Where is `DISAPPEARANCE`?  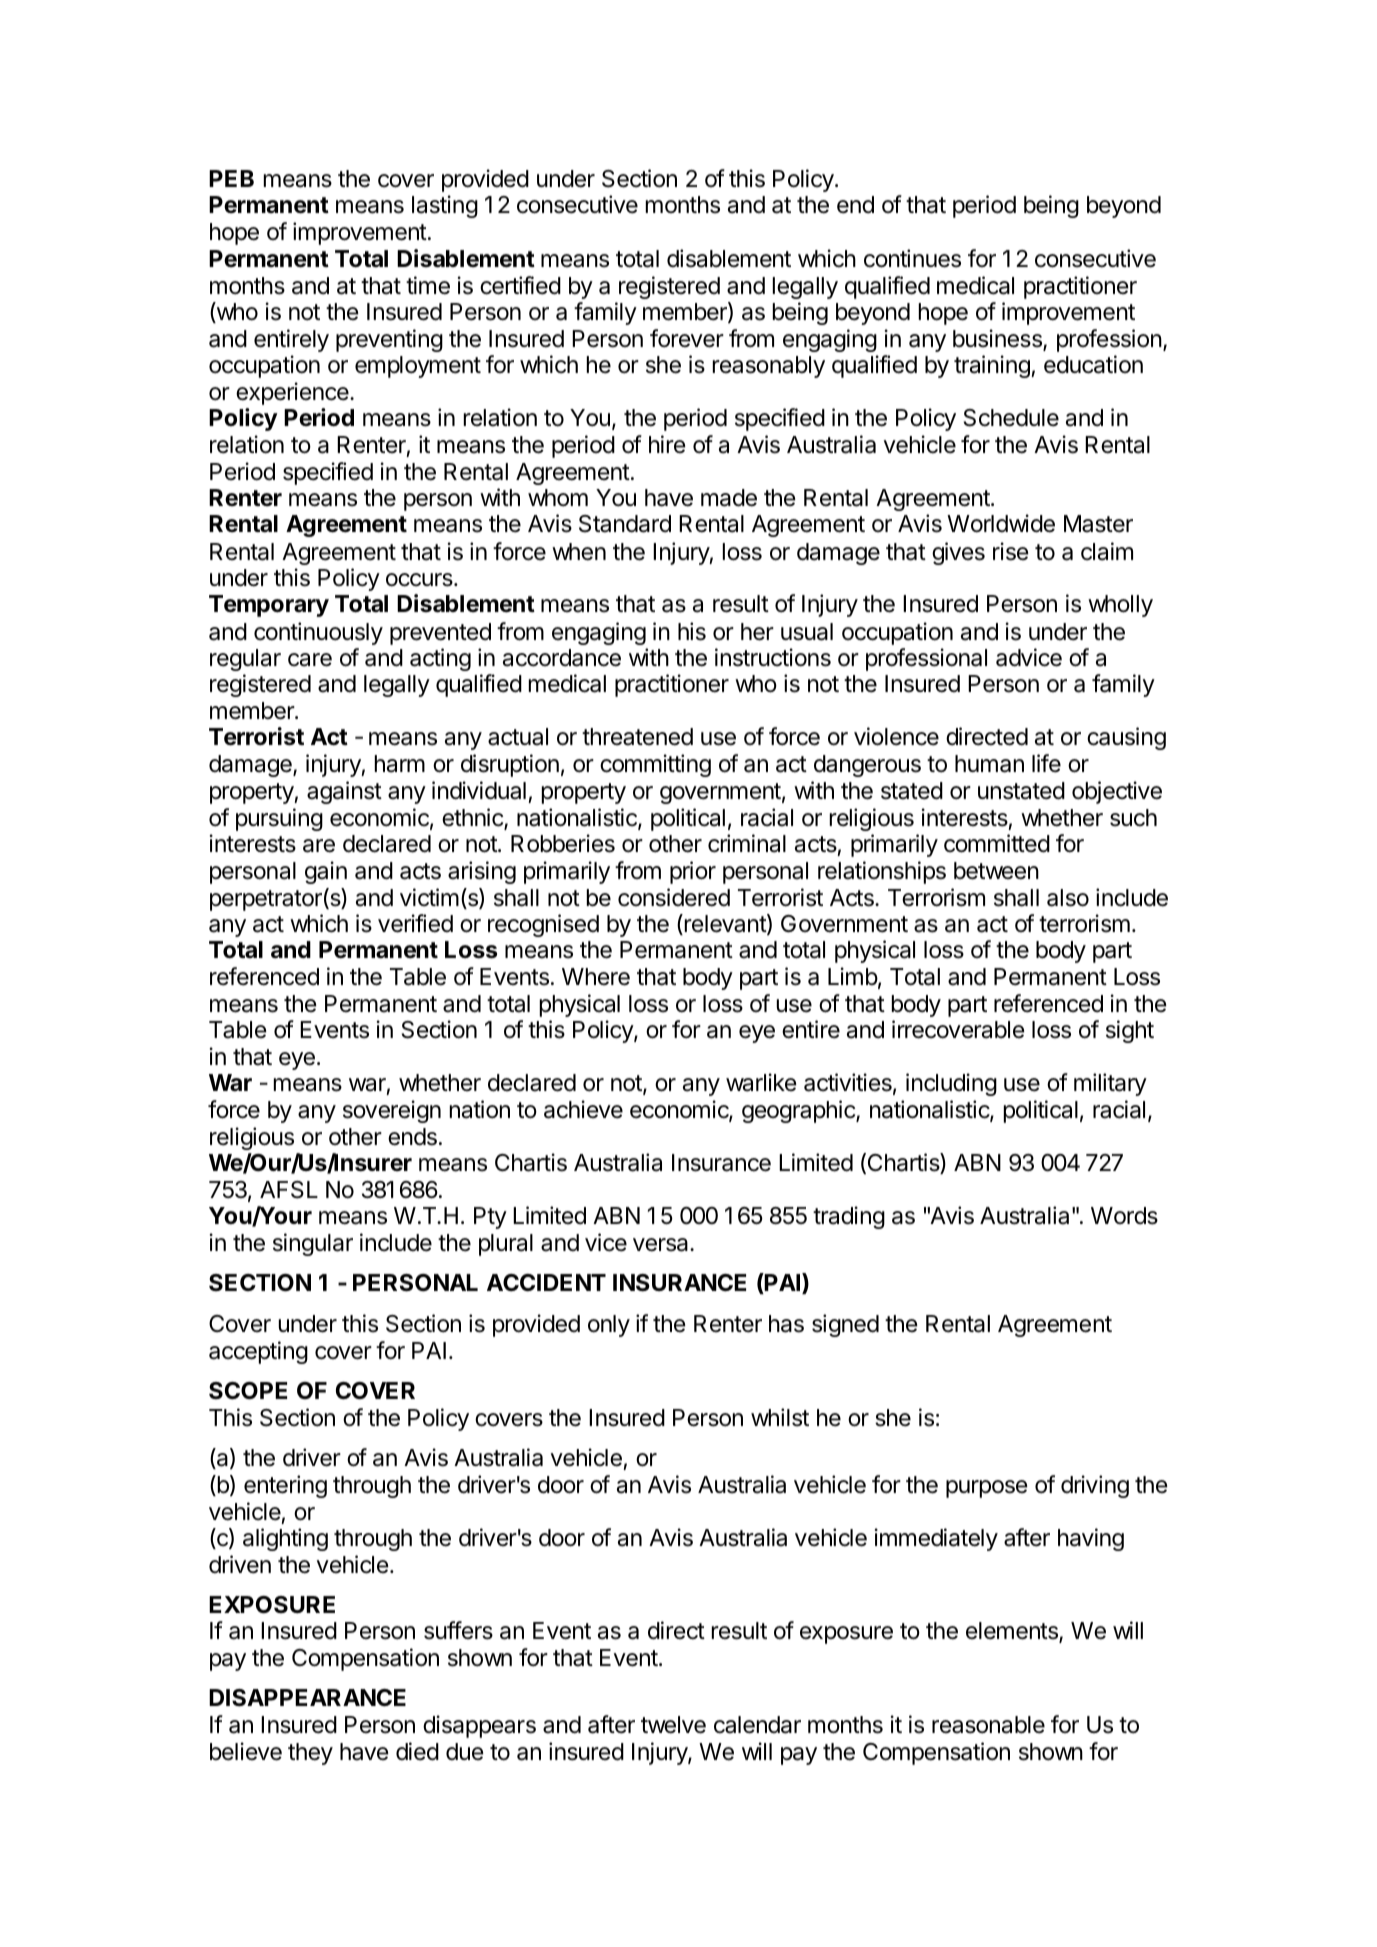 DISAPPEARANCE is located at coordinates (307, 1698).
